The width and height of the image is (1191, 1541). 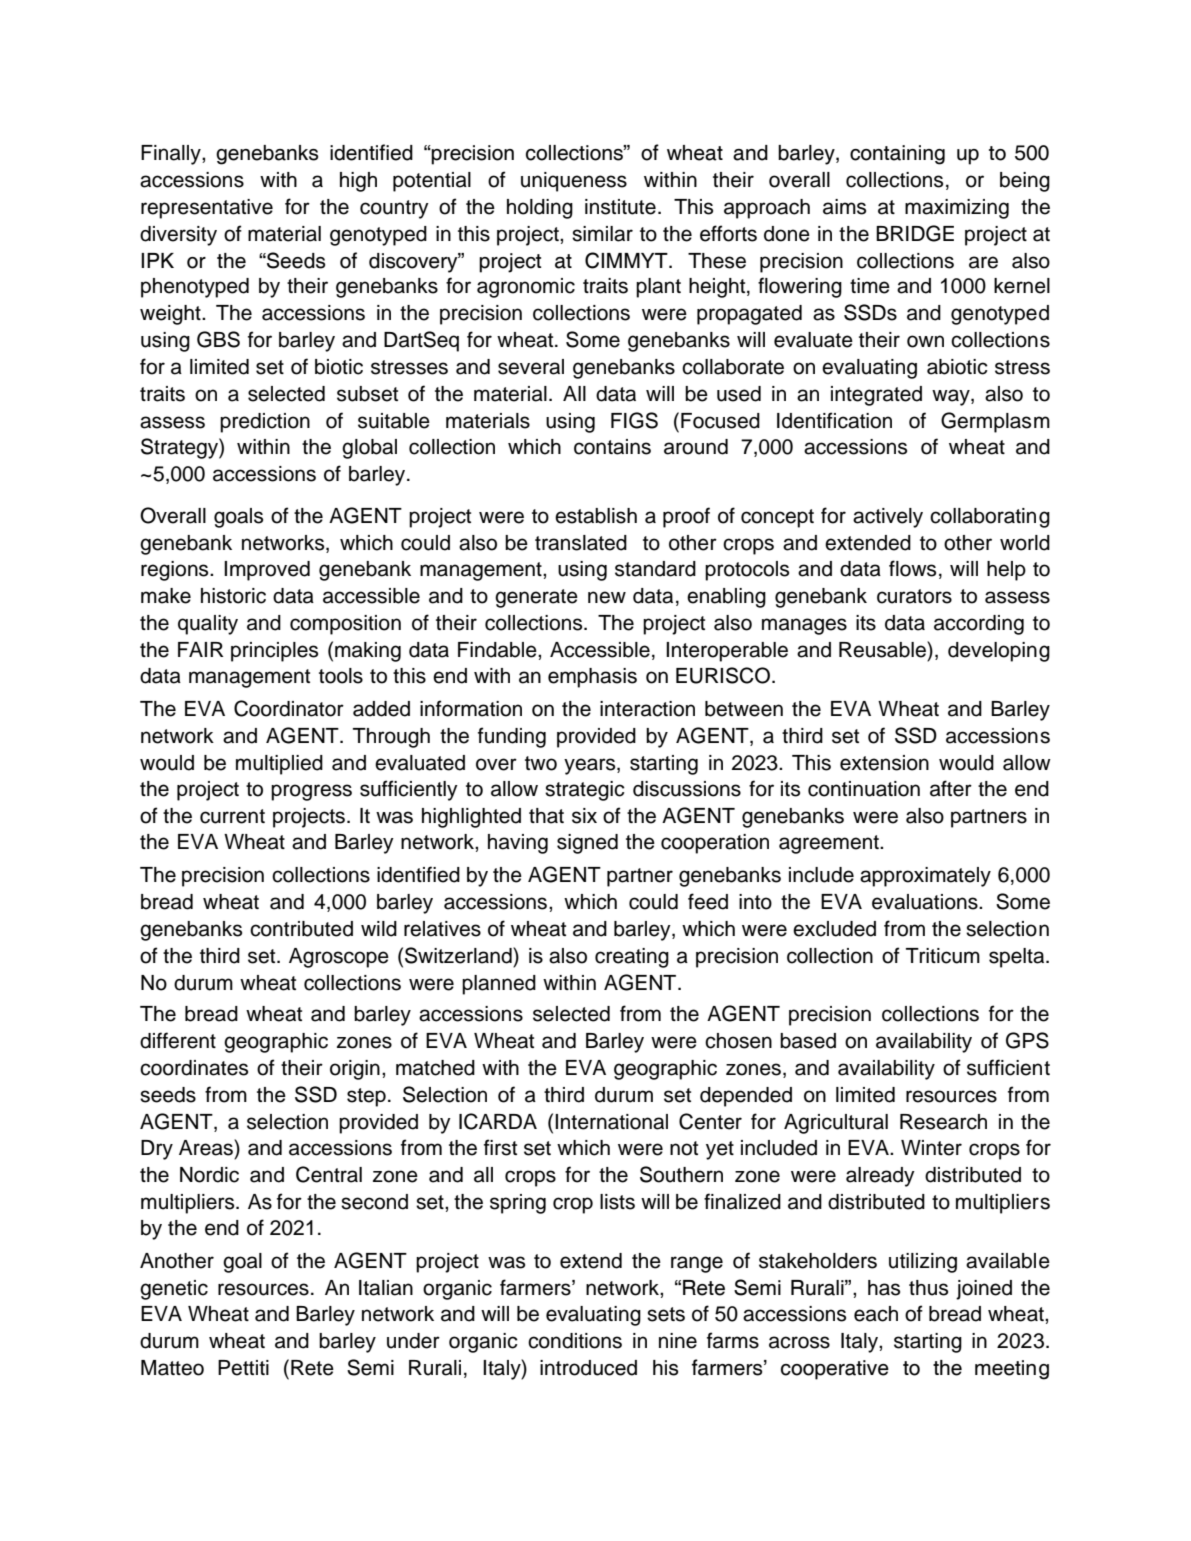 What do you see at coordinates (575, 1341) in the image?
I see `conditions` at bounding box center [575, 1341].
